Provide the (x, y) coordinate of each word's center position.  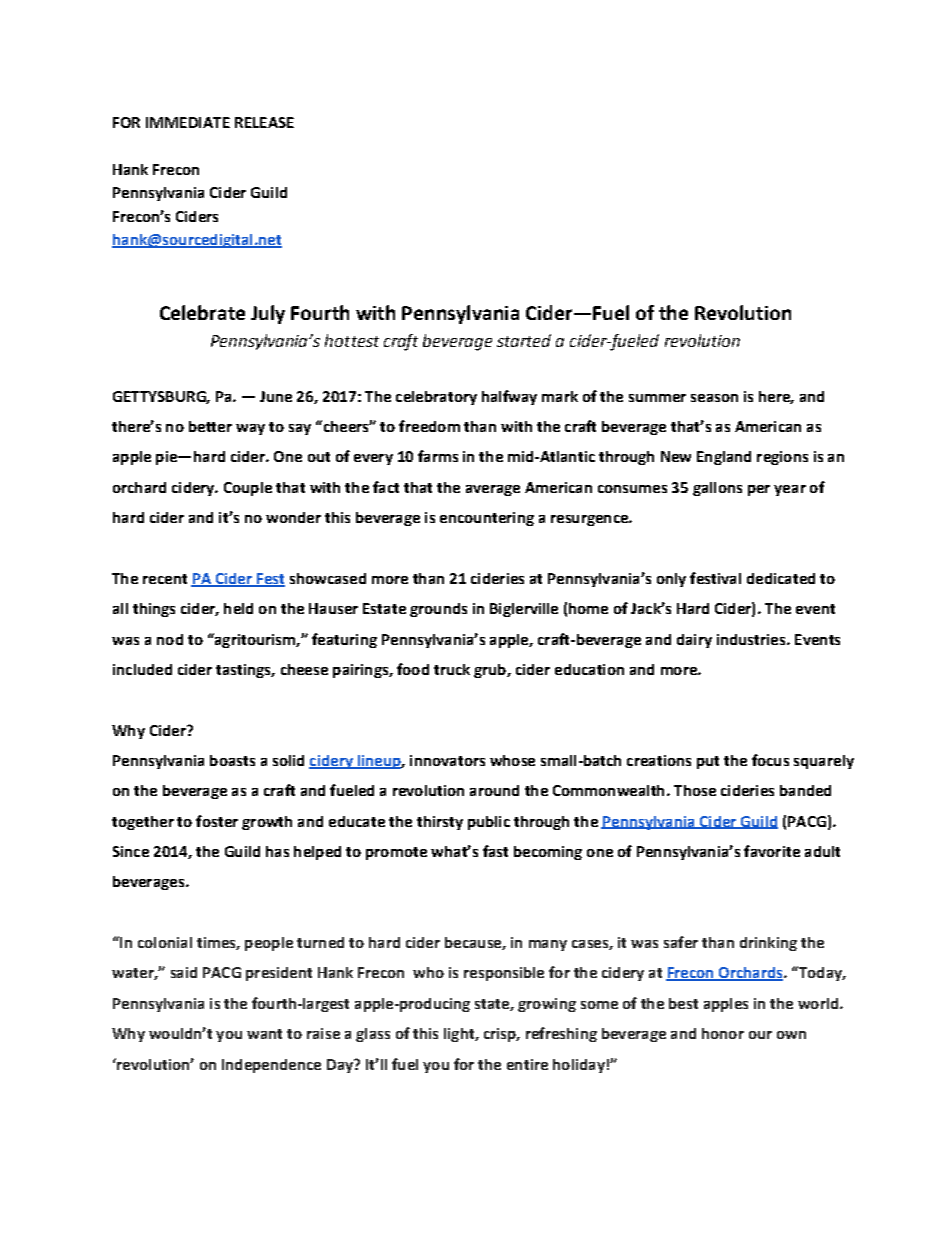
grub (491, 671)
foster (217, 821)
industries (752, 639)
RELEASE (264, 122)
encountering (487, 519)
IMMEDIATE (188, 122)
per (759, 490)
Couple (248, 489)
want (264, 1034)
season (714, 398)
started (524, 340)
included (142, 669)
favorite (772, 851)
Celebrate (202, 312)
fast (495, 851)
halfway (509, 397)
